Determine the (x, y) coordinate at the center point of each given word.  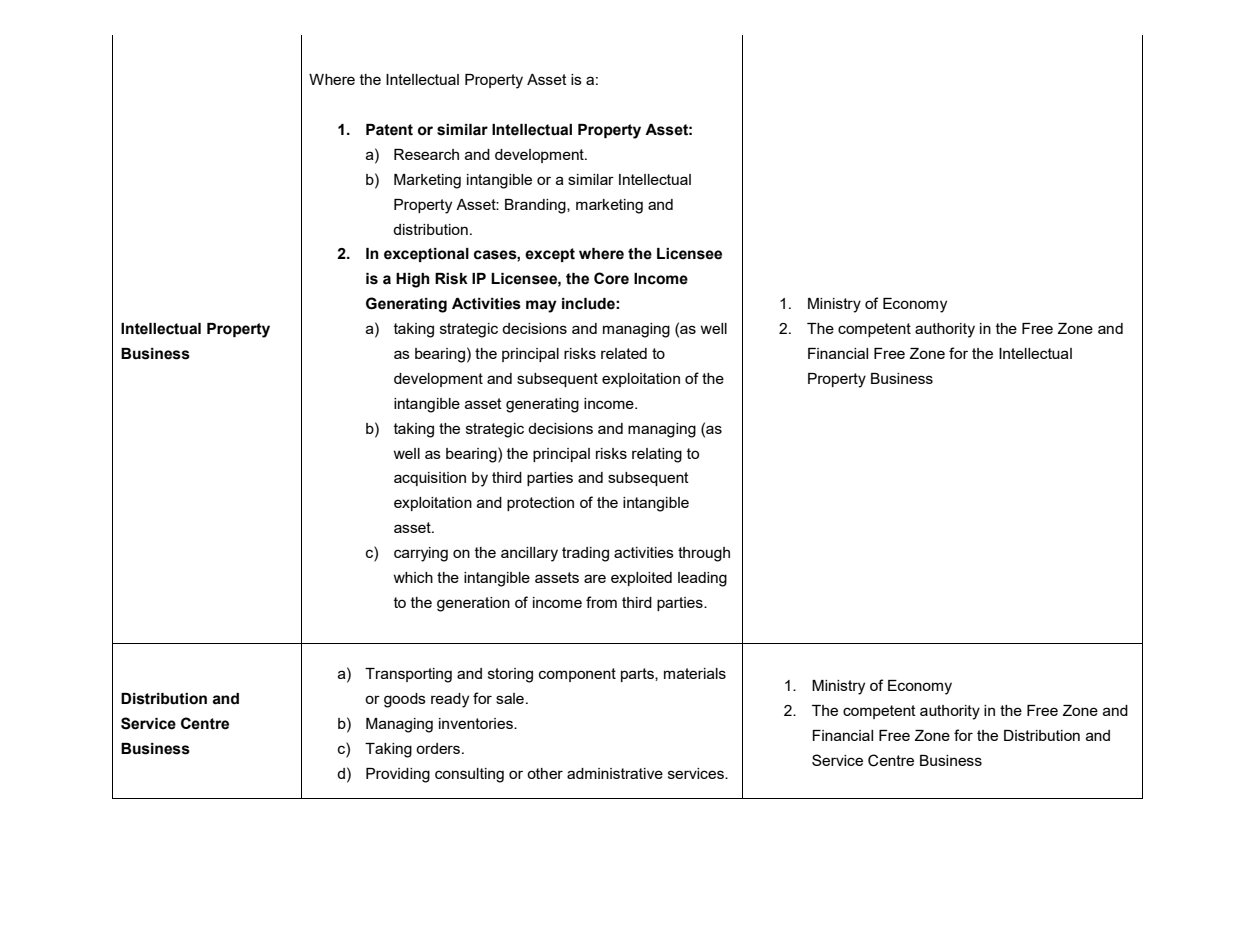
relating (657, 455)
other (545, 773)
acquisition (430, 479)
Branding (536, 206)
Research (426, 154)
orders (438, 748)
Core (611, 278)
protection (540, 504)
